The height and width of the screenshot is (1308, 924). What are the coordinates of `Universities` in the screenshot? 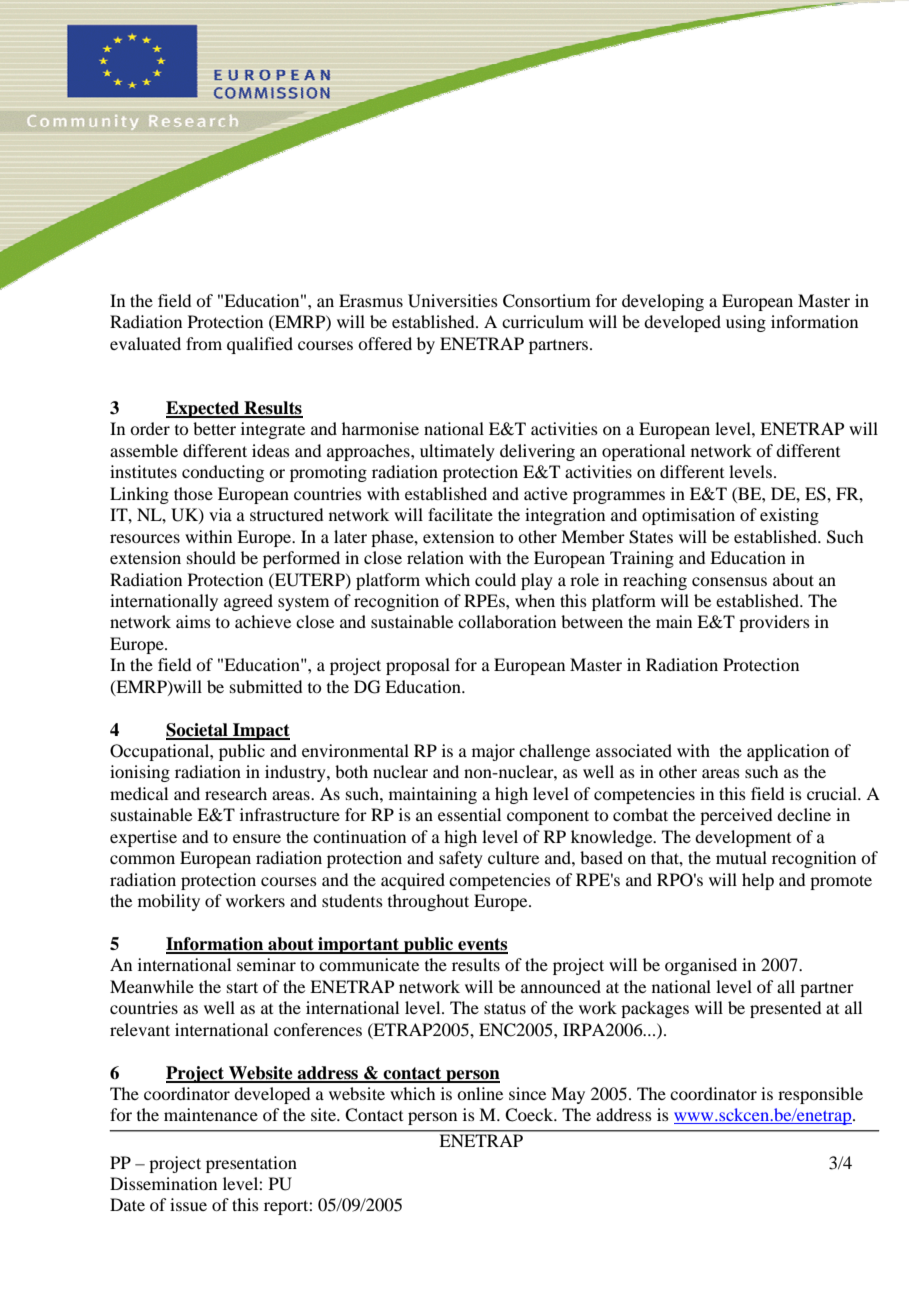 It's located at (453, 301).
